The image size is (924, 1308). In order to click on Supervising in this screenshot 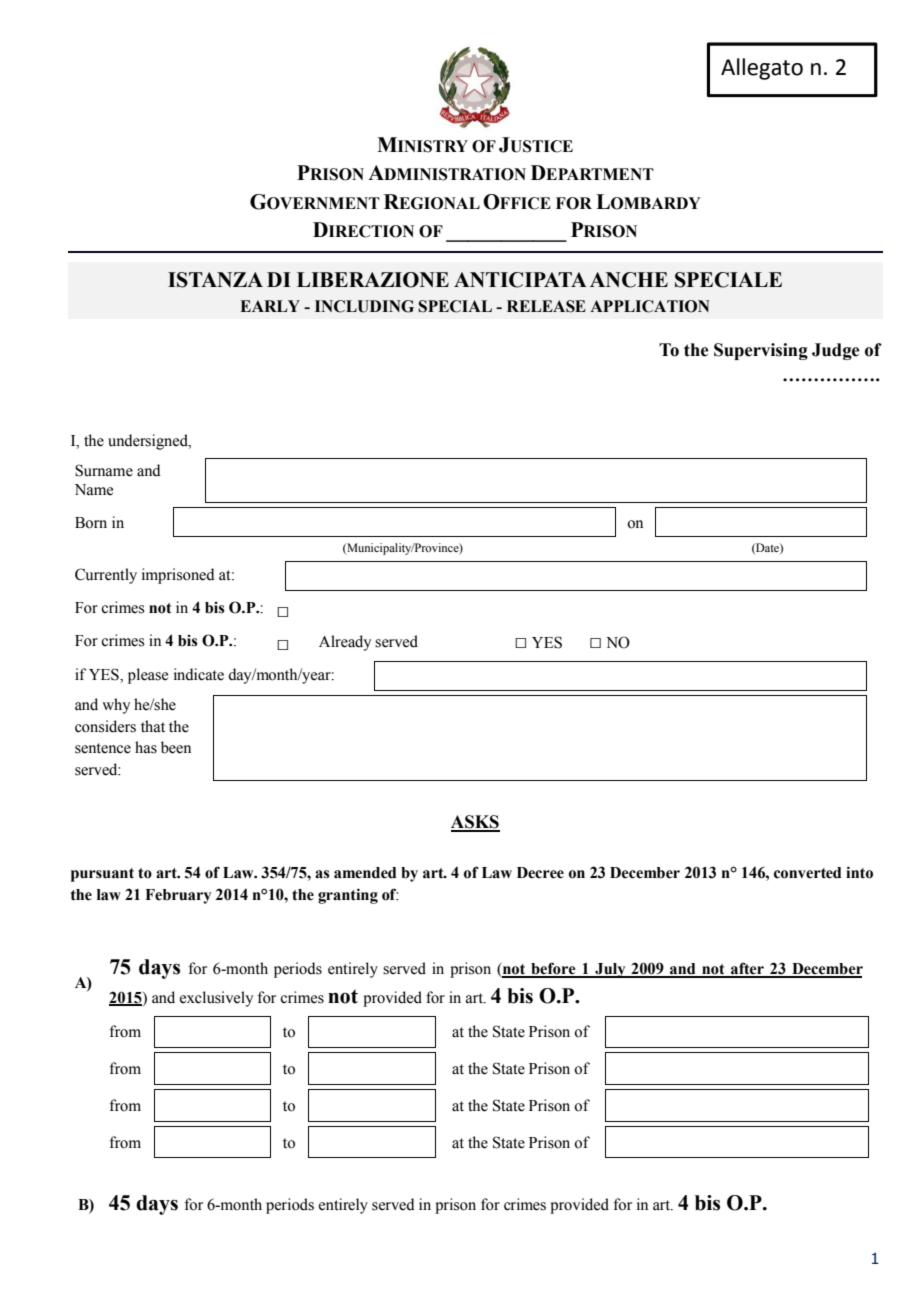, I will do `click(761, 351)`.
